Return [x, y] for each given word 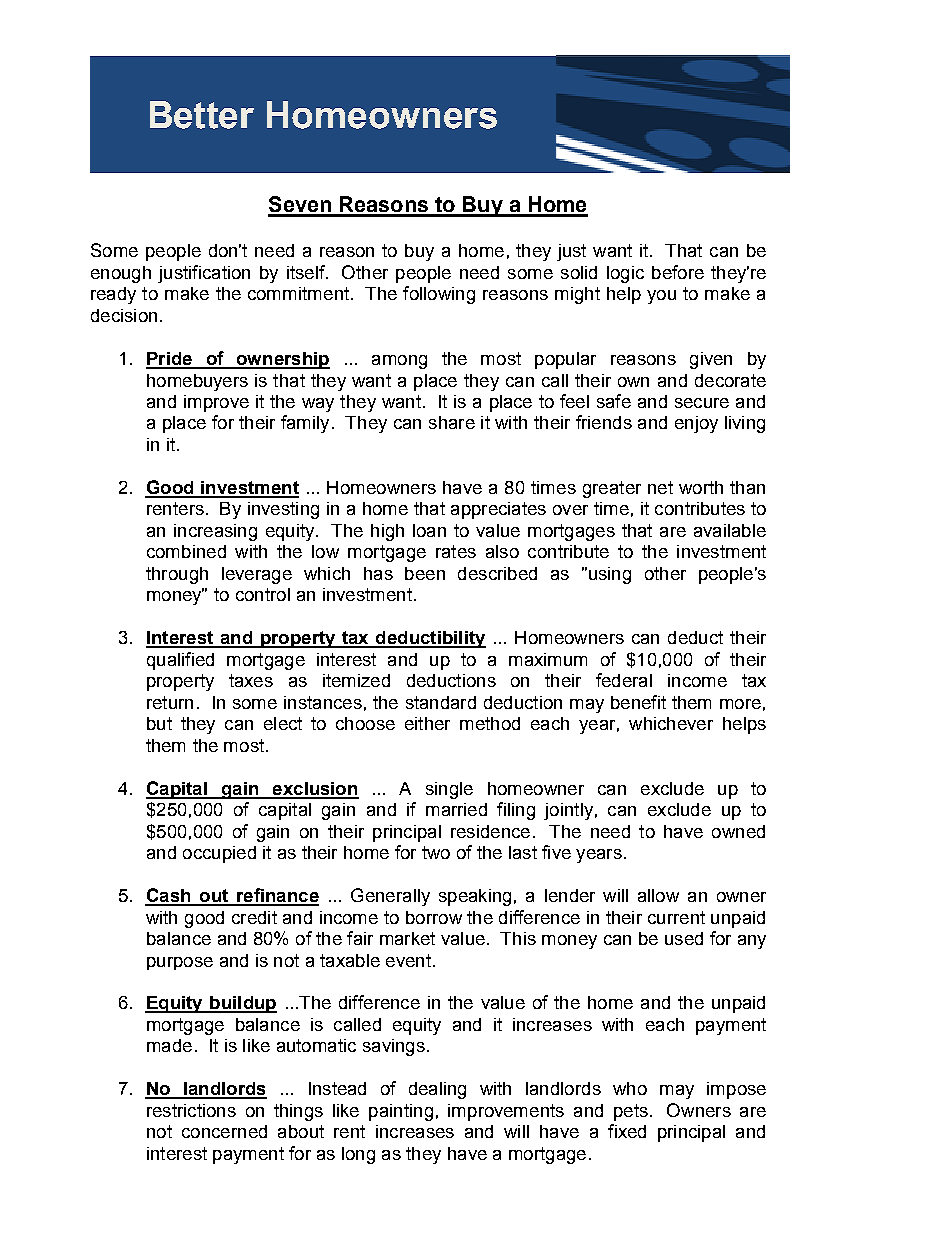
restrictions [191, 1110]
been [425, 573]
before [678, 272]
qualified [180, 661]
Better [202, 115]
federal [624, 680]
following [439, 295]
